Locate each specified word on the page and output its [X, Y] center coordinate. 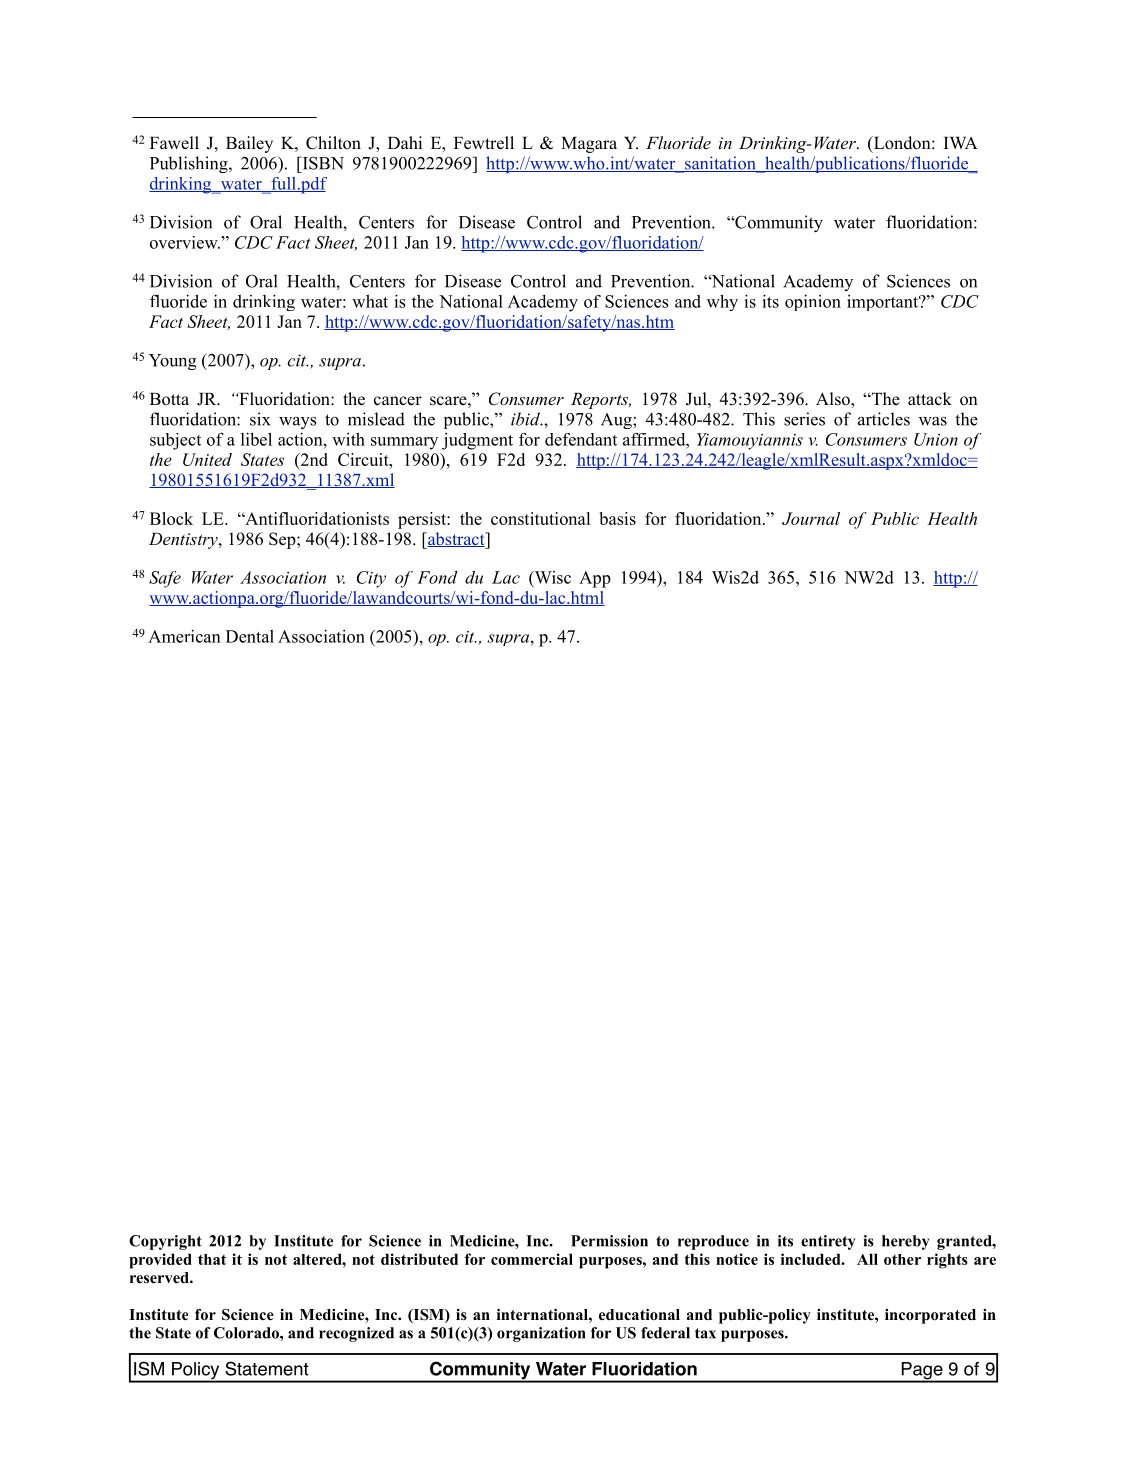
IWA [961, 143]
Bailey [249, 144]
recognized [356, 1334]
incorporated [930, 1316]
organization [541, 1334]
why [722, 302]
